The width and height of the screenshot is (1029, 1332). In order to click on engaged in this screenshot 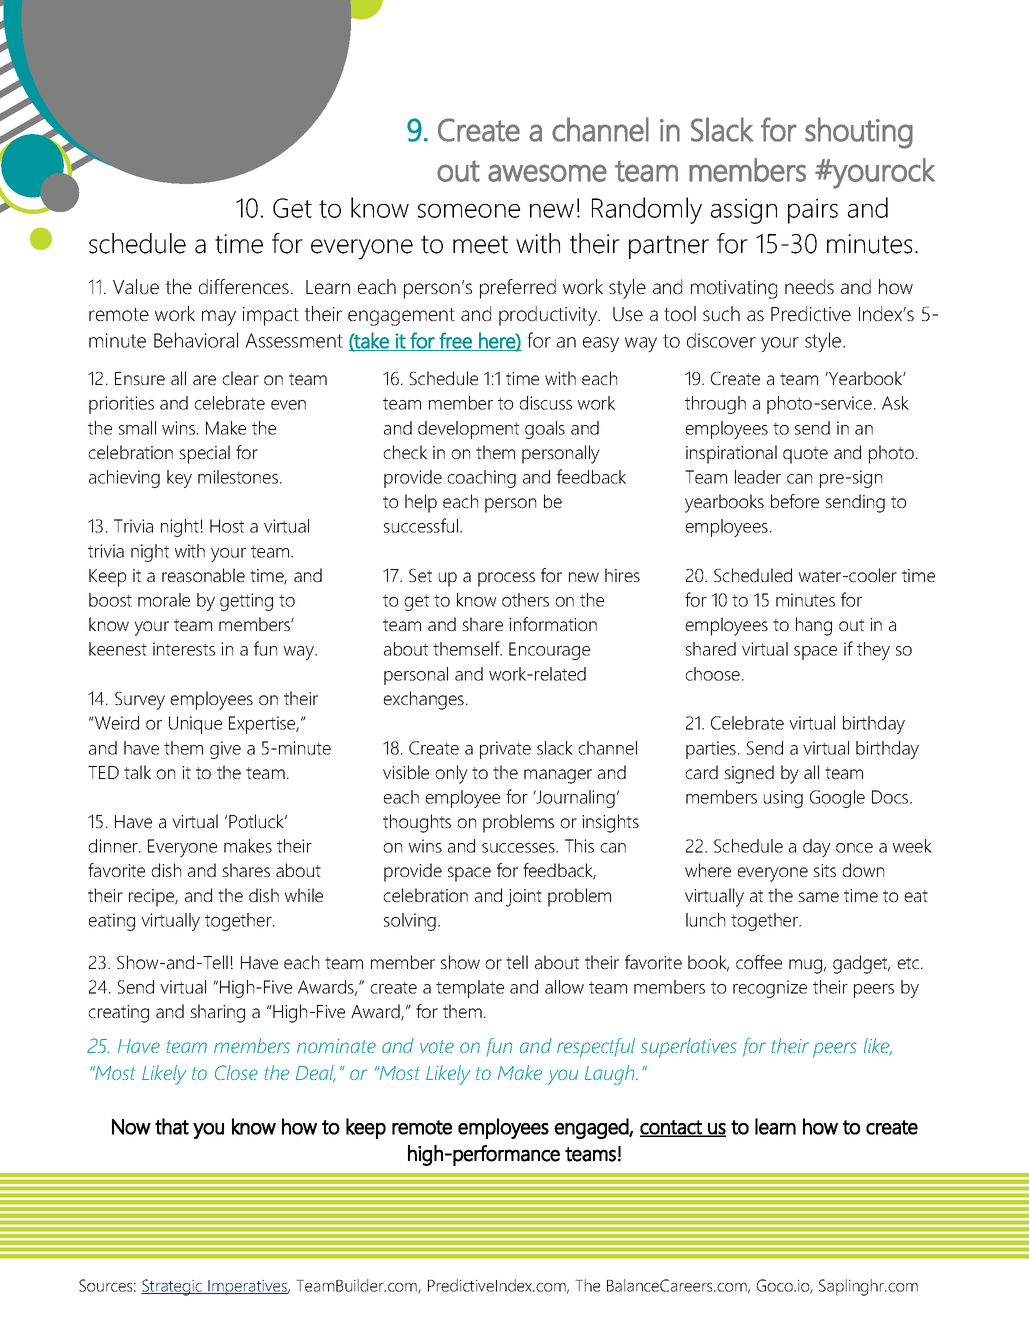, I will do `click(592, 1128)`.
